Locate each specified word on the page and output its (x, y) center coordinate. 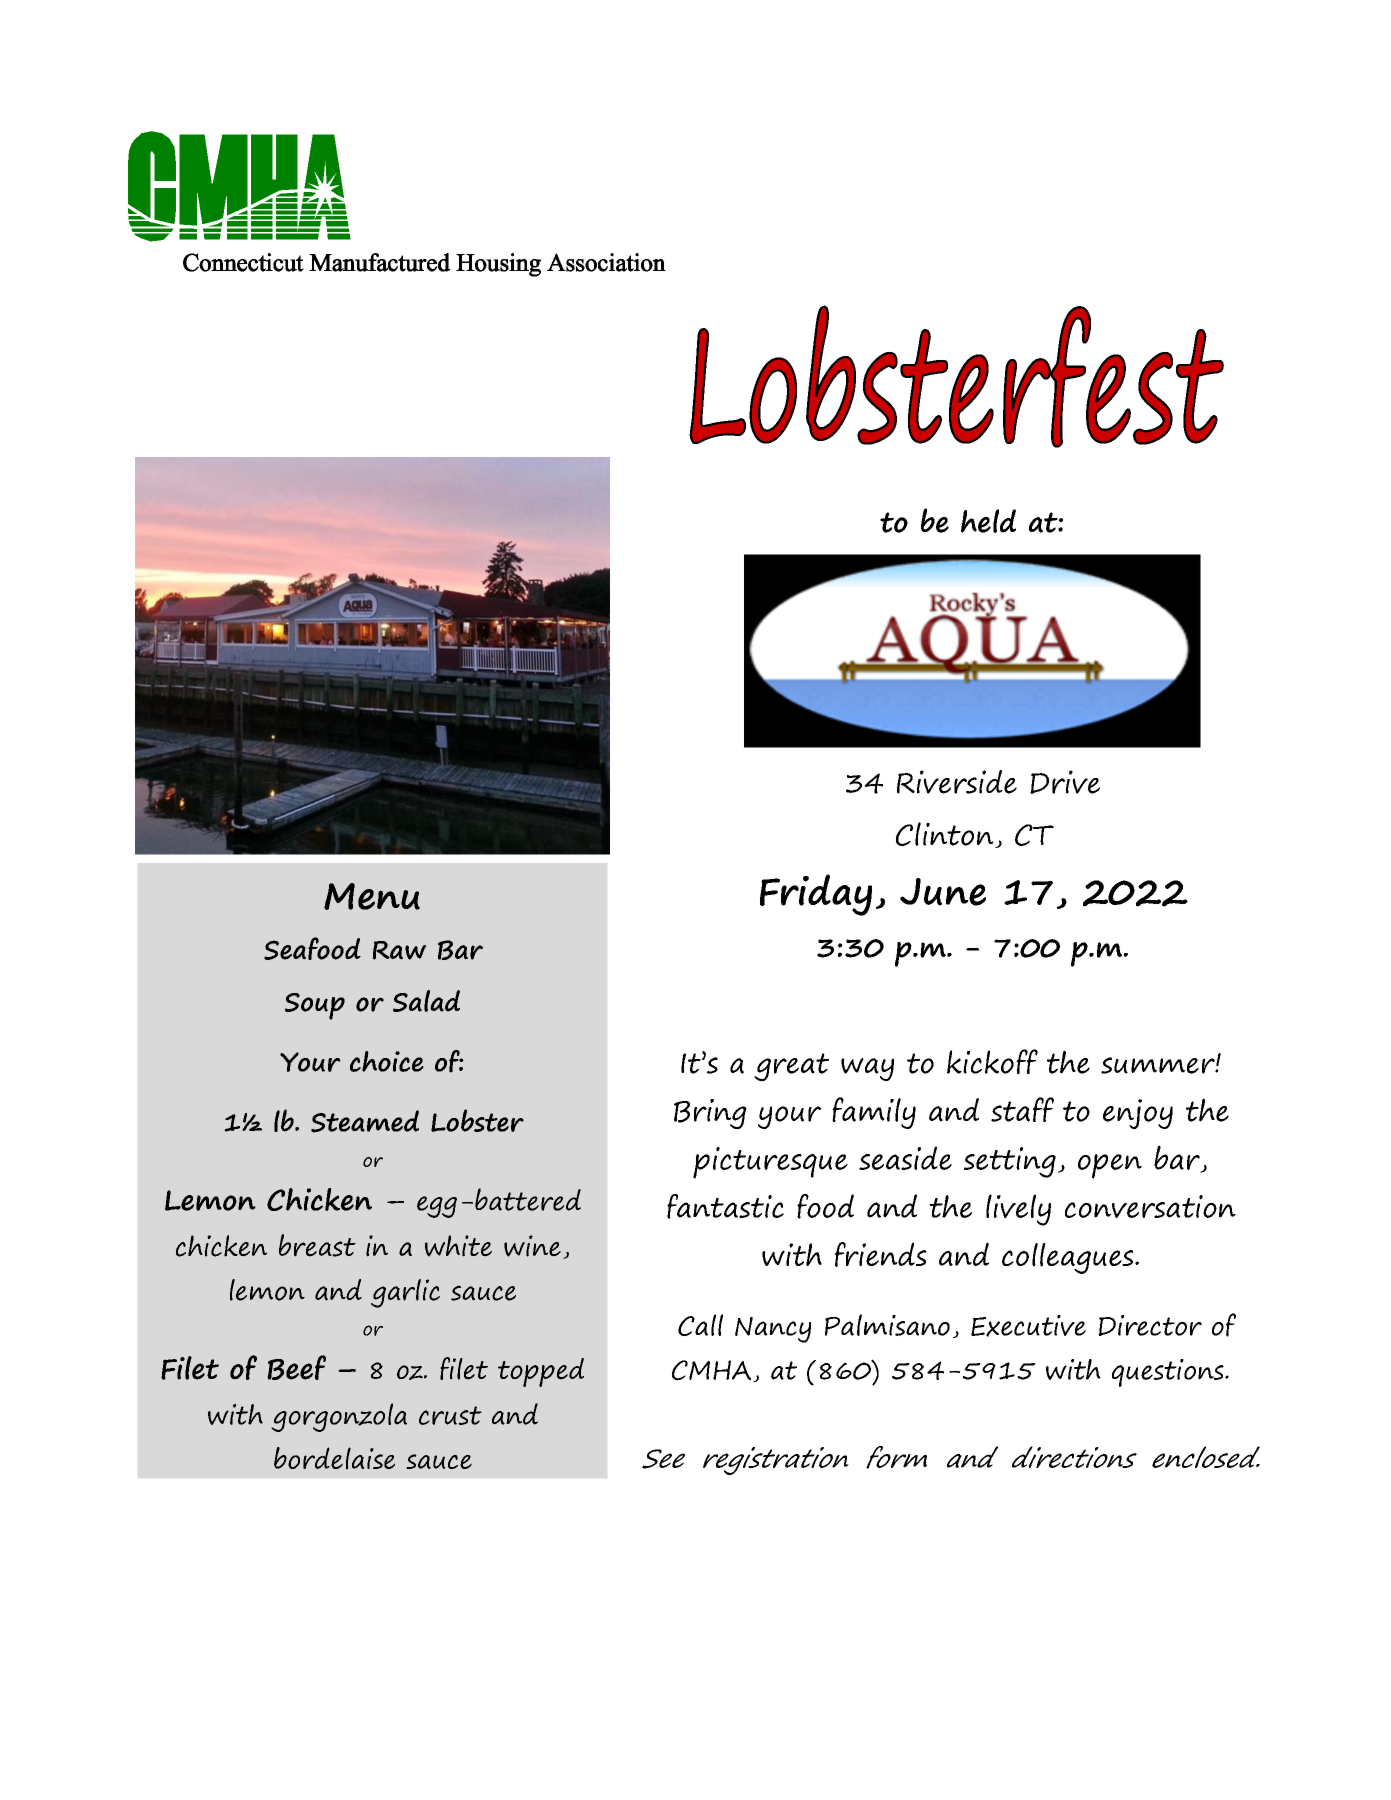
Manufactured (380, 262)
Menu (372, 896)
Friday (816, 895)
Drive (1065, 782)
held (988, 521)
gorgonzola (339, 1417)
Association (606, 262)
